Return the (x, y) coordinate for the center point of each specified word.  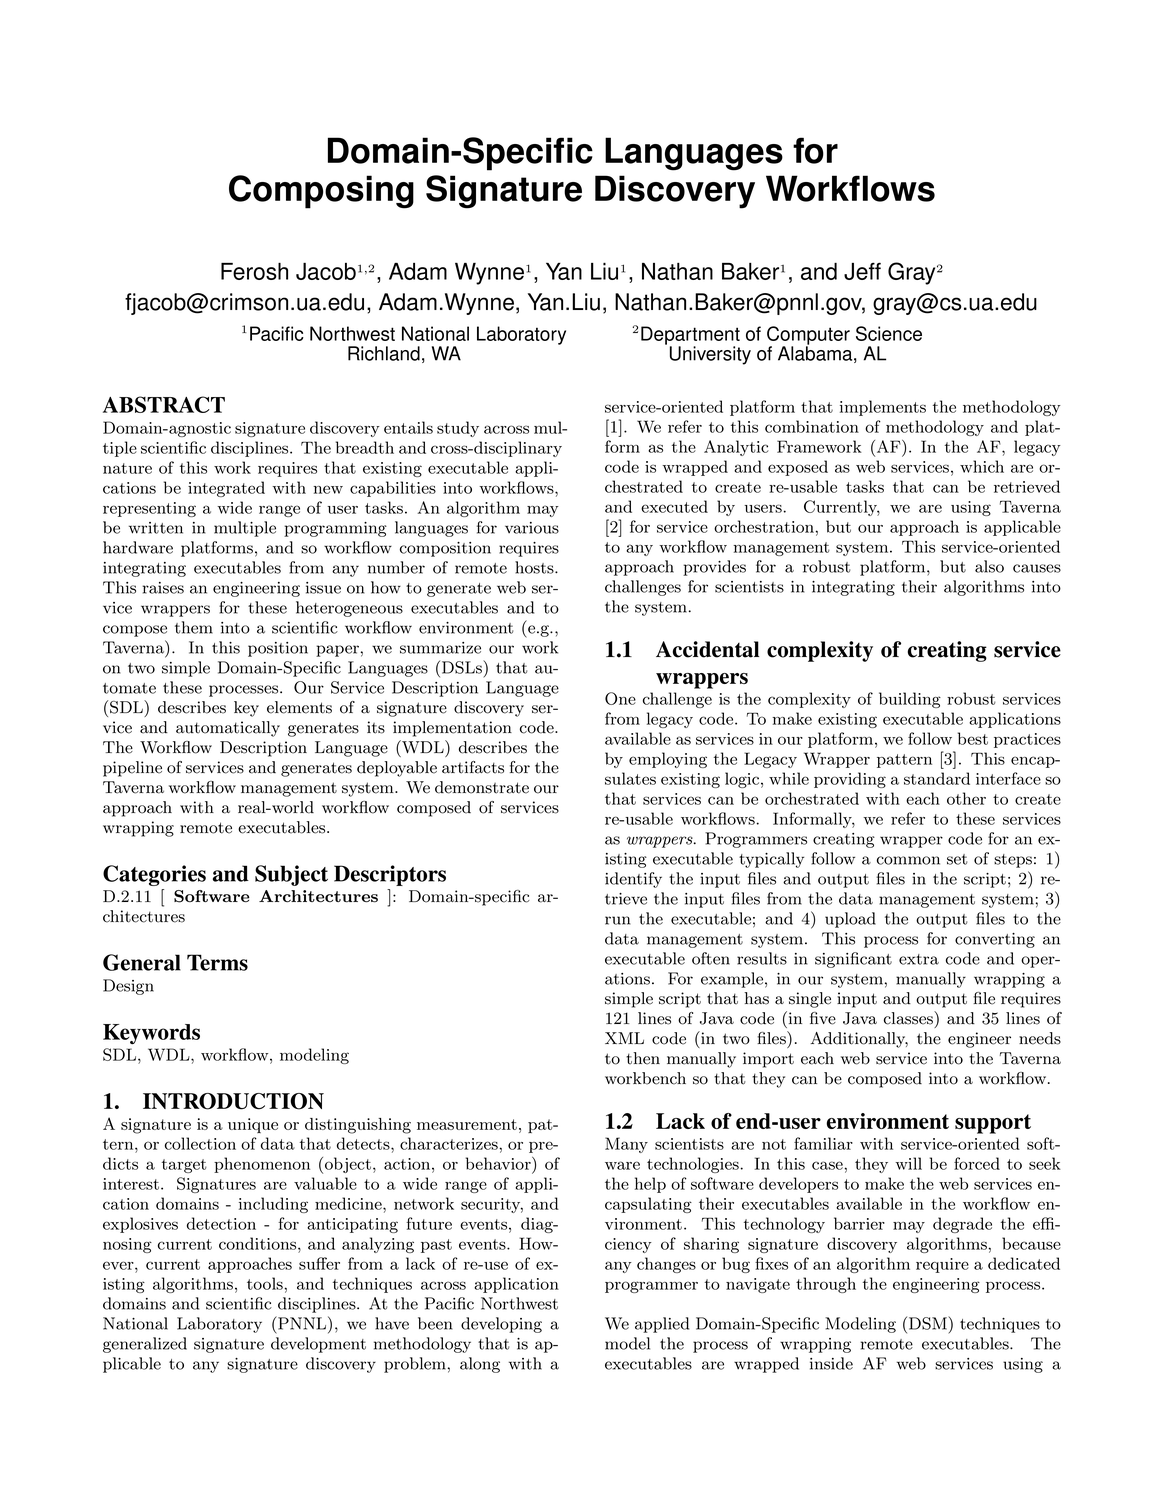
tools (266, 1283)
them (194, 627)
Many (626, 1145)
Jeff (862, 271)
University (710, 355)
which (982, 466)
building (910, 700)
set (957, 859)
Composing (321, 192)
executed (674, 506)
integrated (226, 489)
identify (633, 880)
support (993, 1124)
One (620, 698)
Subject (291, 875)
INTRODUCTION (233, 1101)
